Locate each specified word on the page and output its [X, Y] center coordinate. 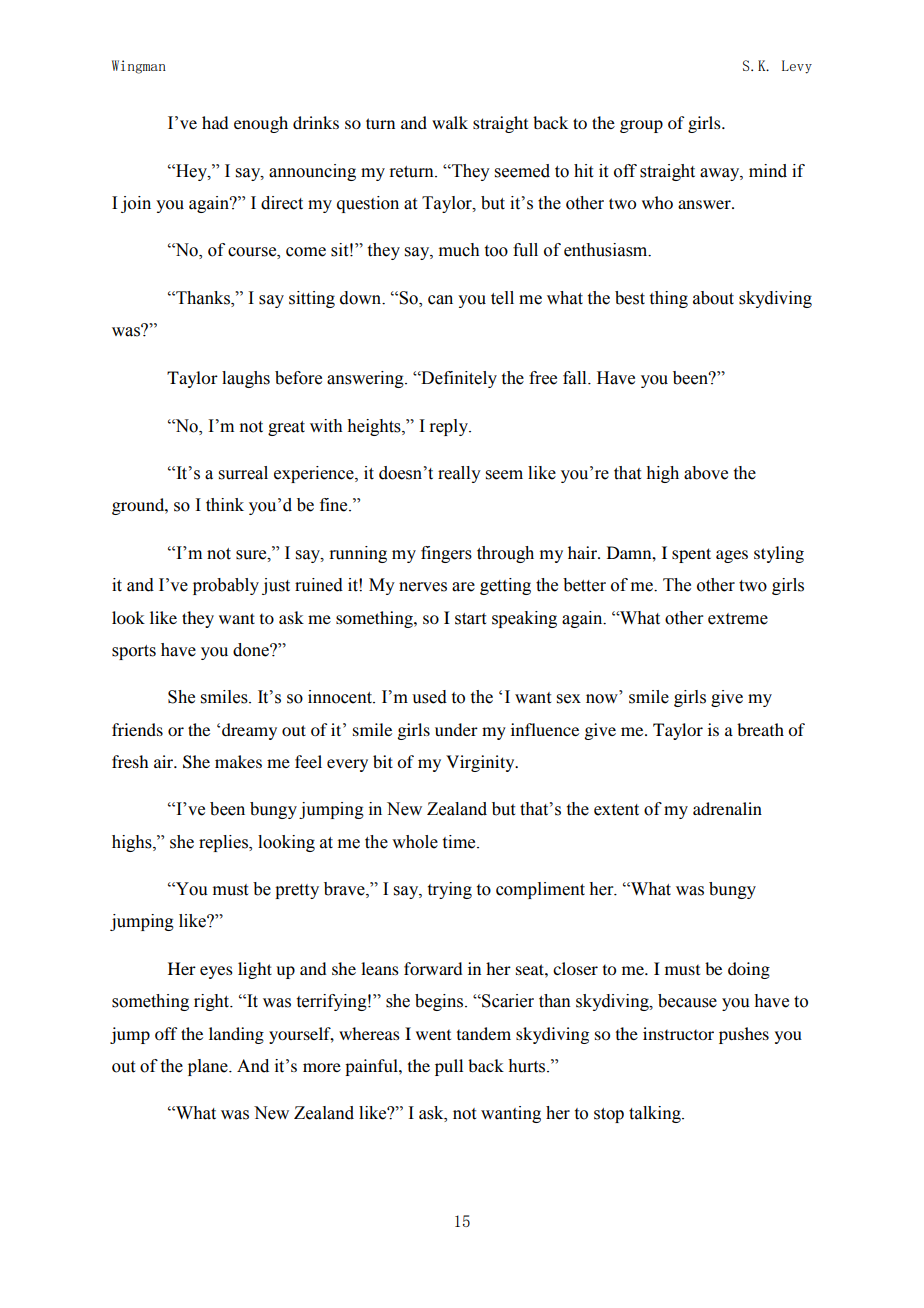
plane [209, 1067]
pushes [744, 1035]
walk [450, 122]
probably [226, 586]
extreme [738, 619]
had [215, 122]
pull [449, 1067]
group [641, 126]
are [463, 587]
